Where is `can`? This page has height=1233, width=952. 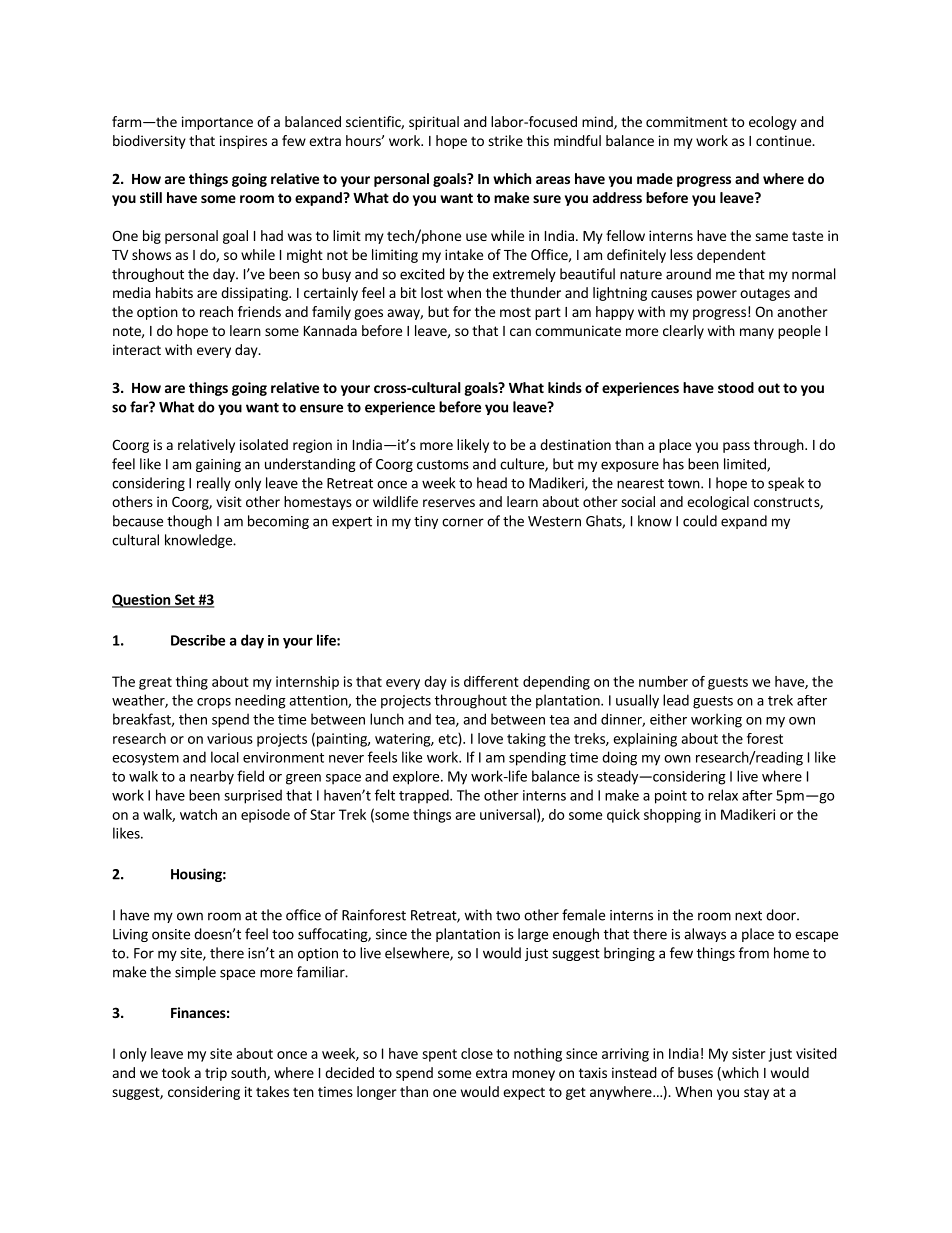 can is located at coordinates (520, 332).
